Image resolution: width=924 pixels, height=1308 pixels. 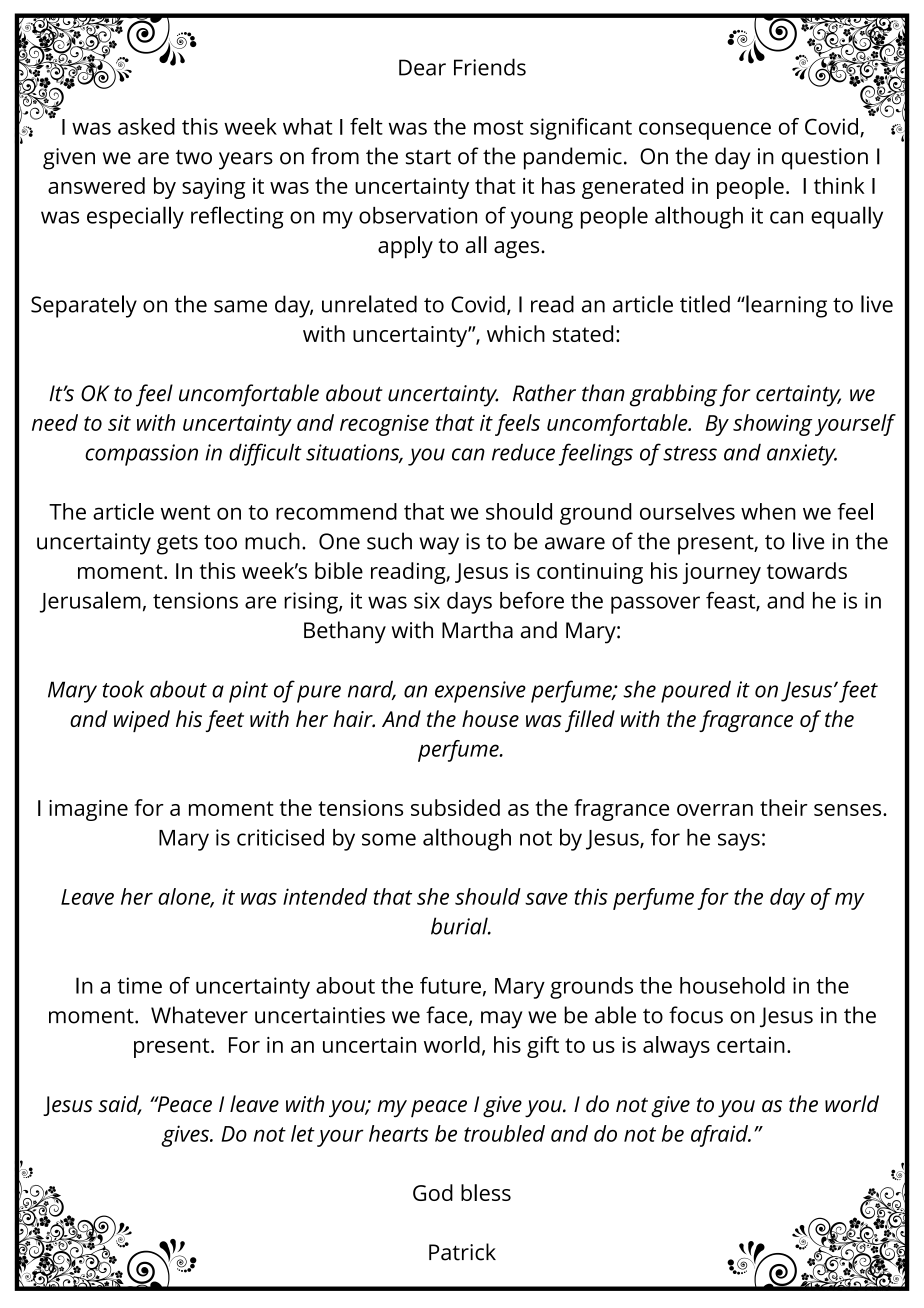 What do you see at coordinates (141, 455) in the screenshot?
I see `compassion` at bounding box center [141, 455].
